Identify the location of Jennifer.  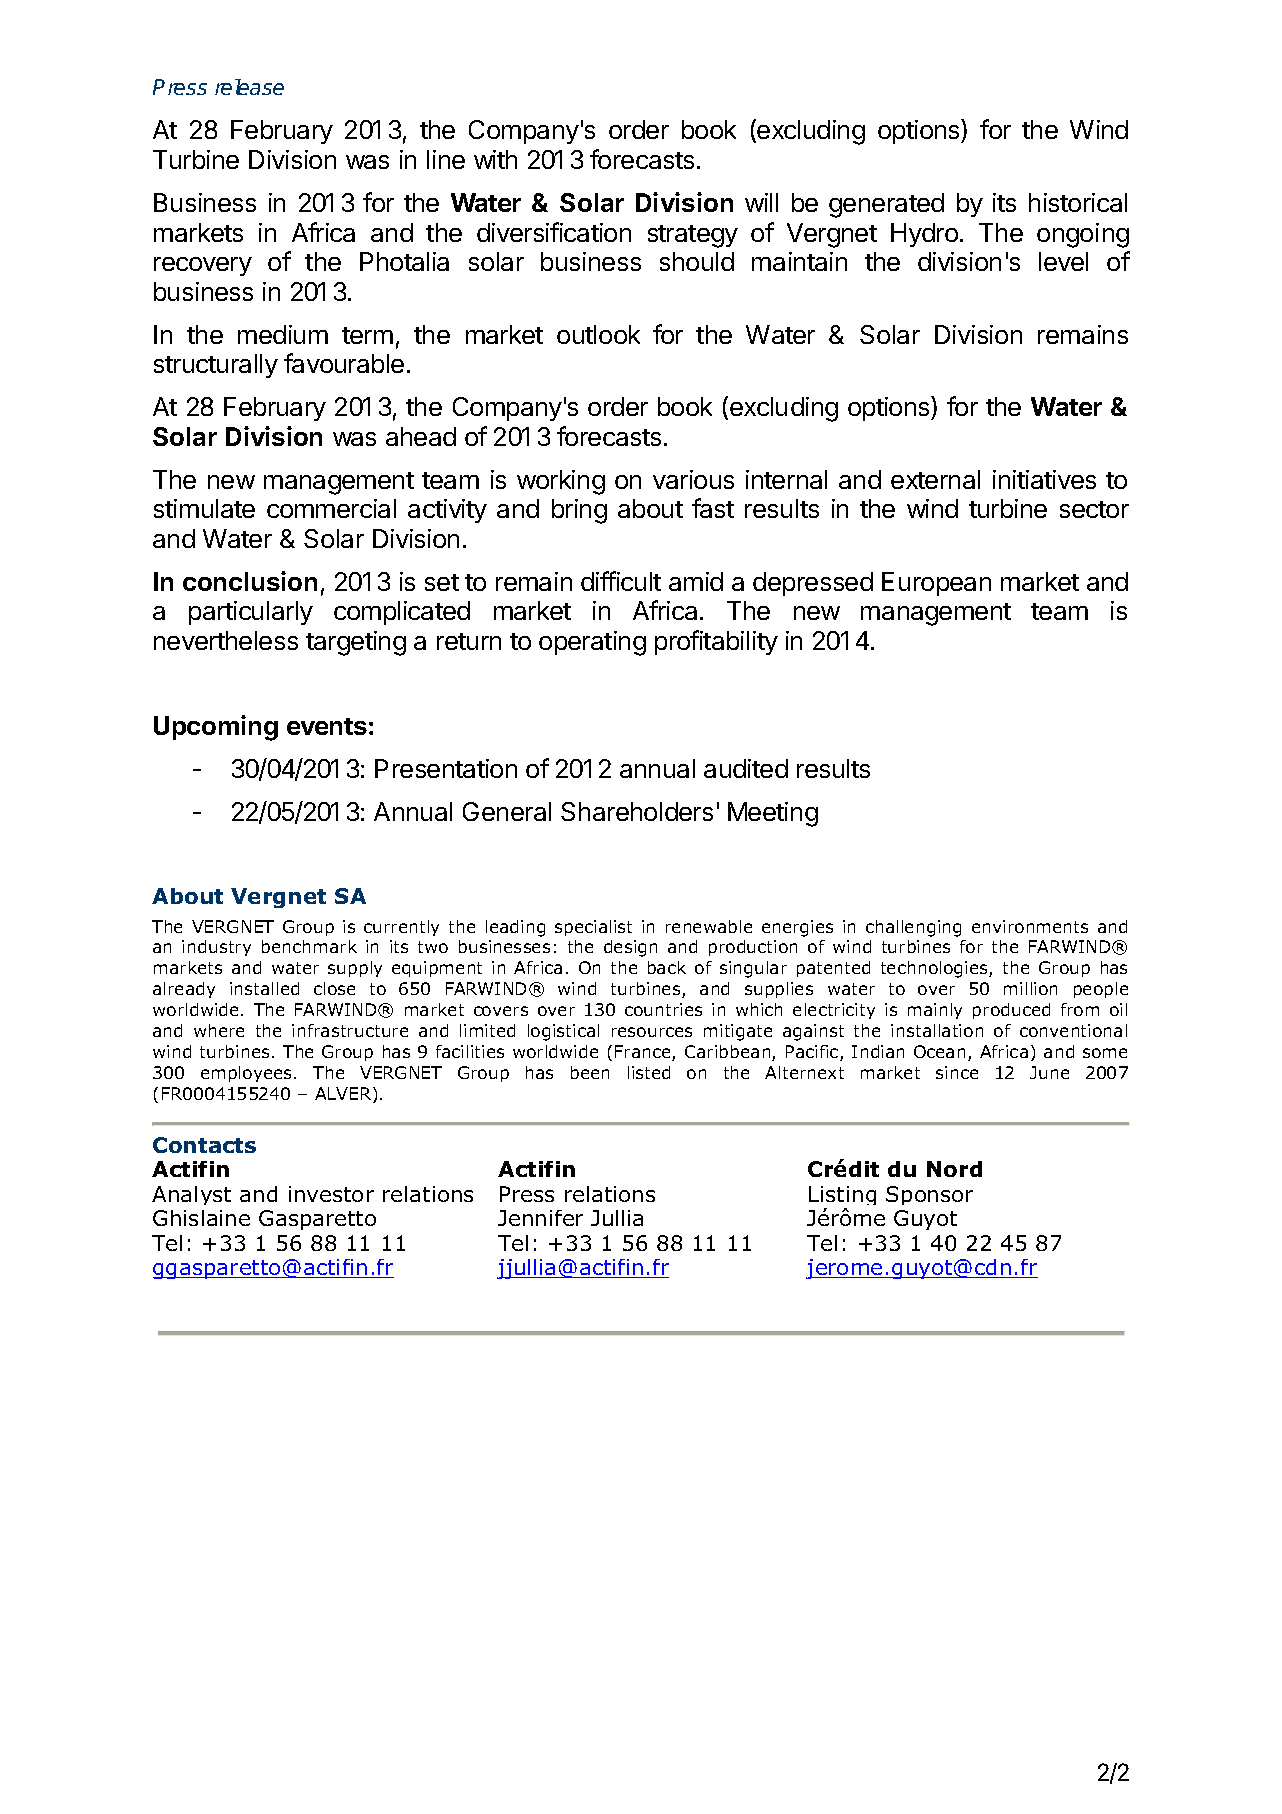
(540, 1218).
